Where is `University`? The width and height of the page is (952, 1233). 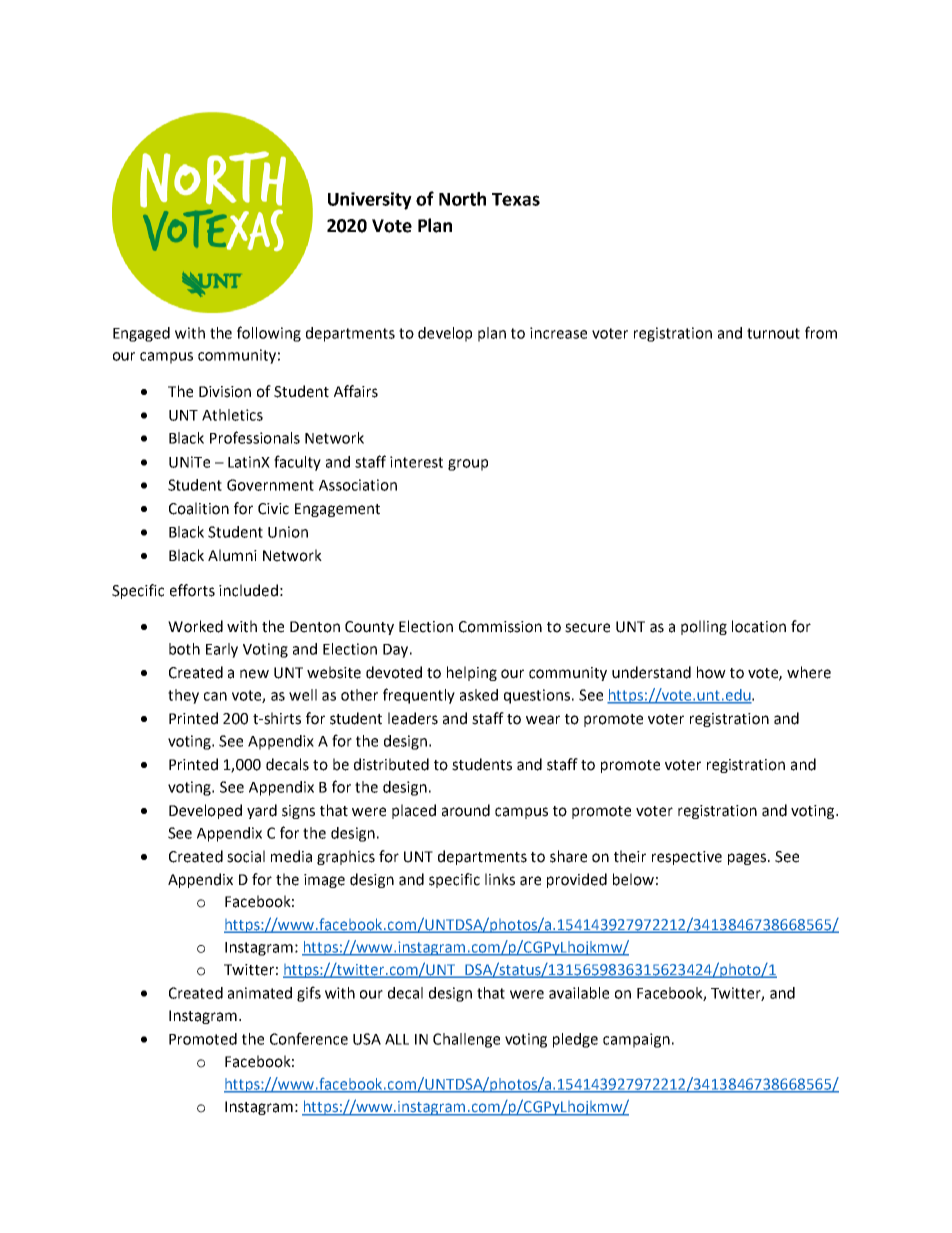
University is located at coordinates (370, 201).
